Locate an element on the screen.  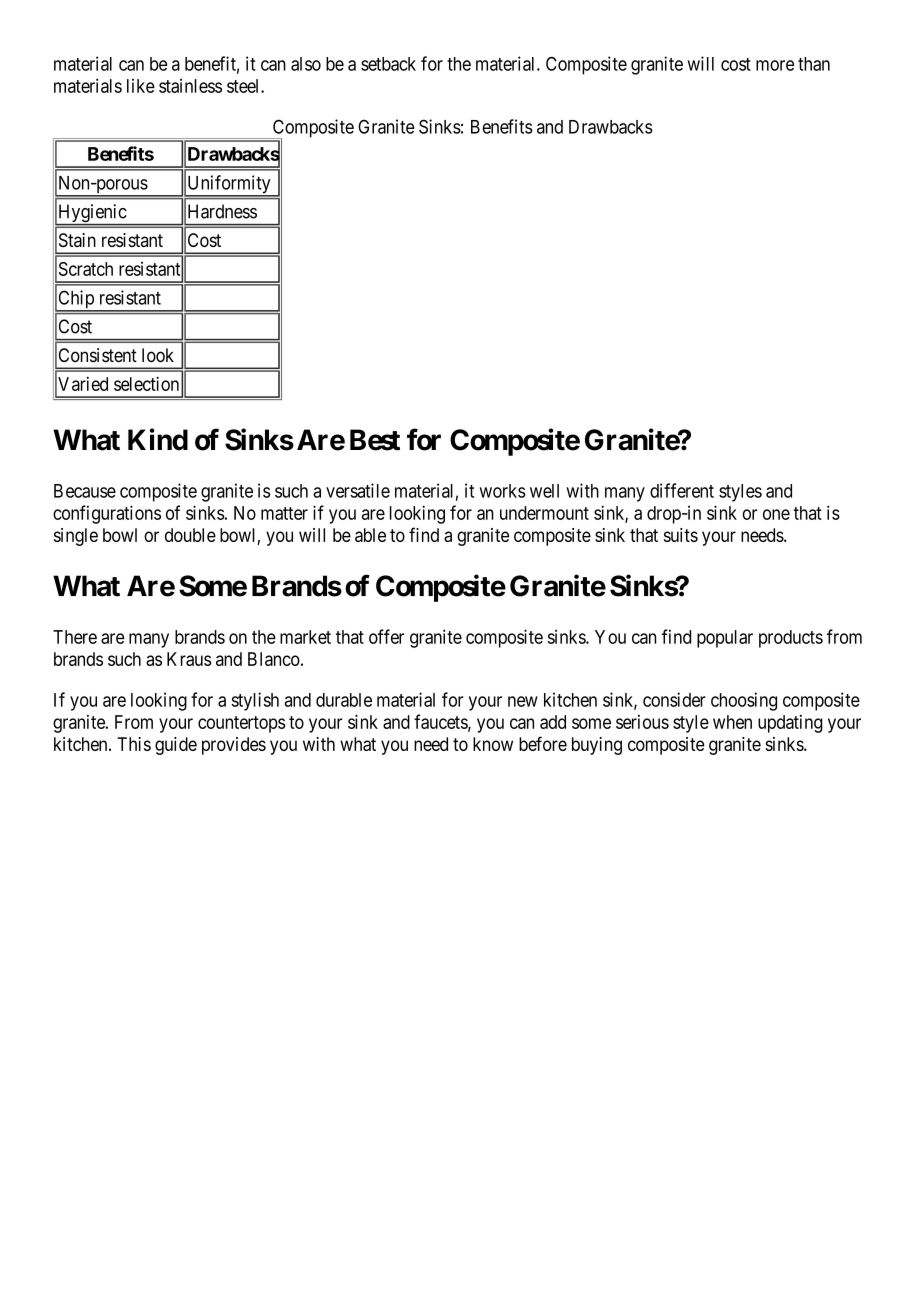
like is located at coordinates (141, 86).
